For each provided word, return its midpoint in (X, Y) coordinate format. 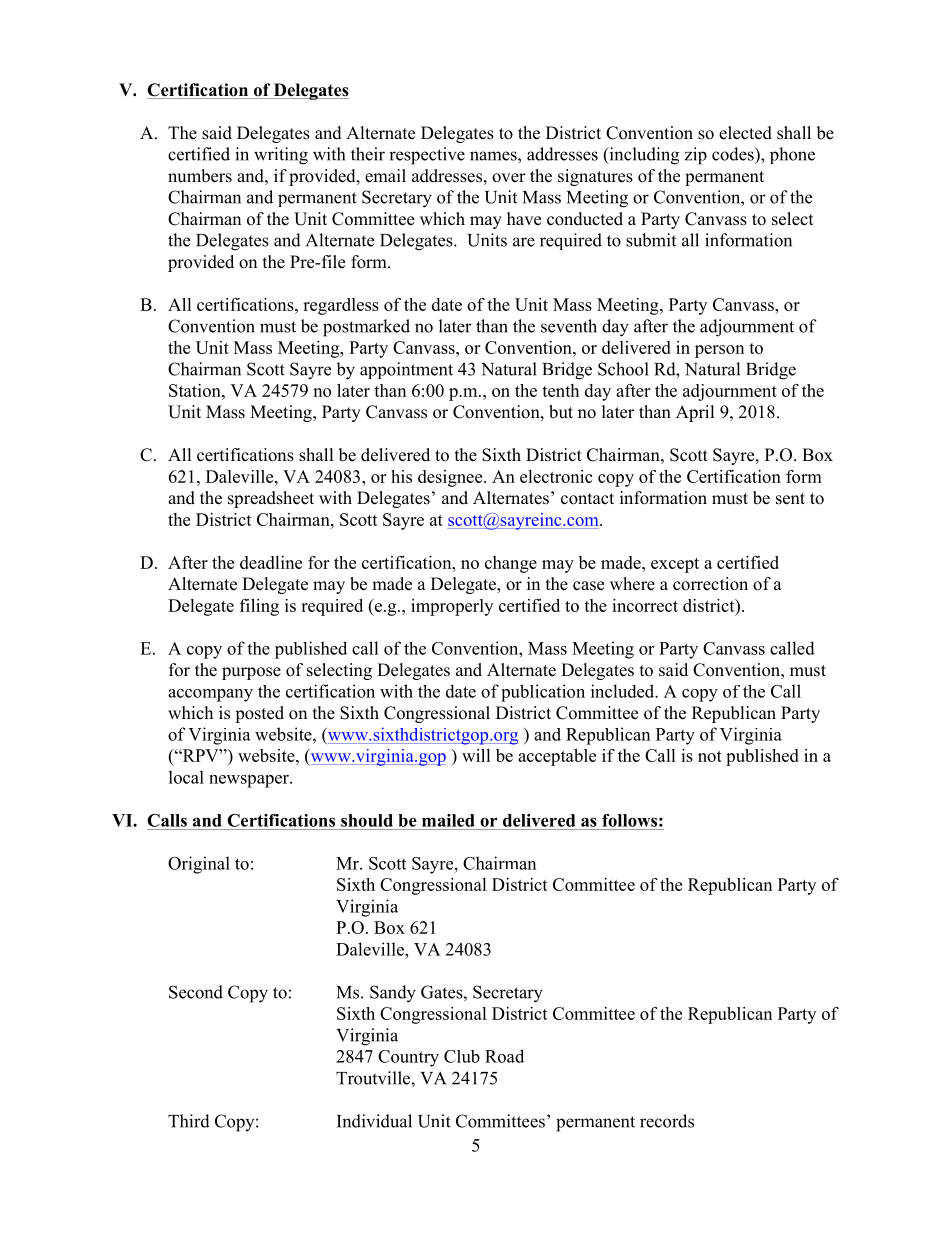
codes (734, 154)
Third (189, 1121)
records (667, 1121)
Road (504, 1056)
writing (281, 156)
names (494, 156)
